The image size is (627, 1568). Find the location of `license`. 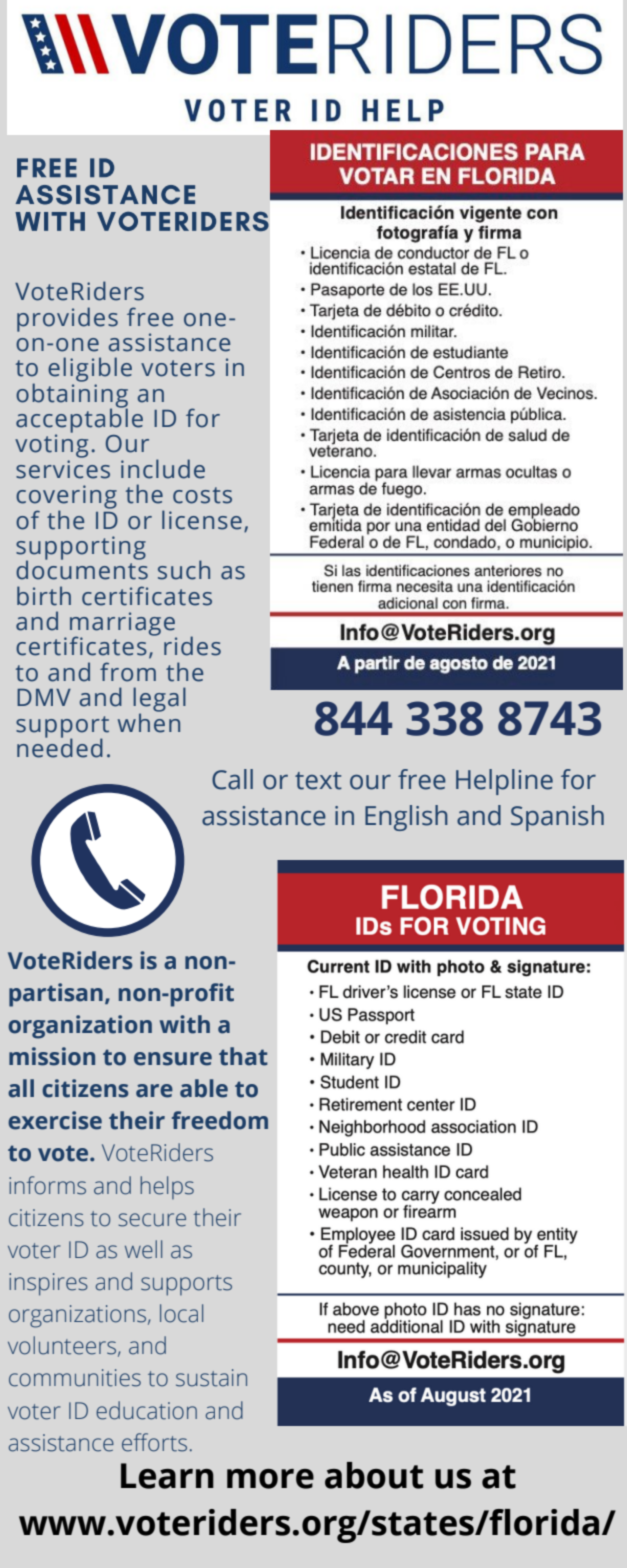

license is located at coordinates (202, 520).
